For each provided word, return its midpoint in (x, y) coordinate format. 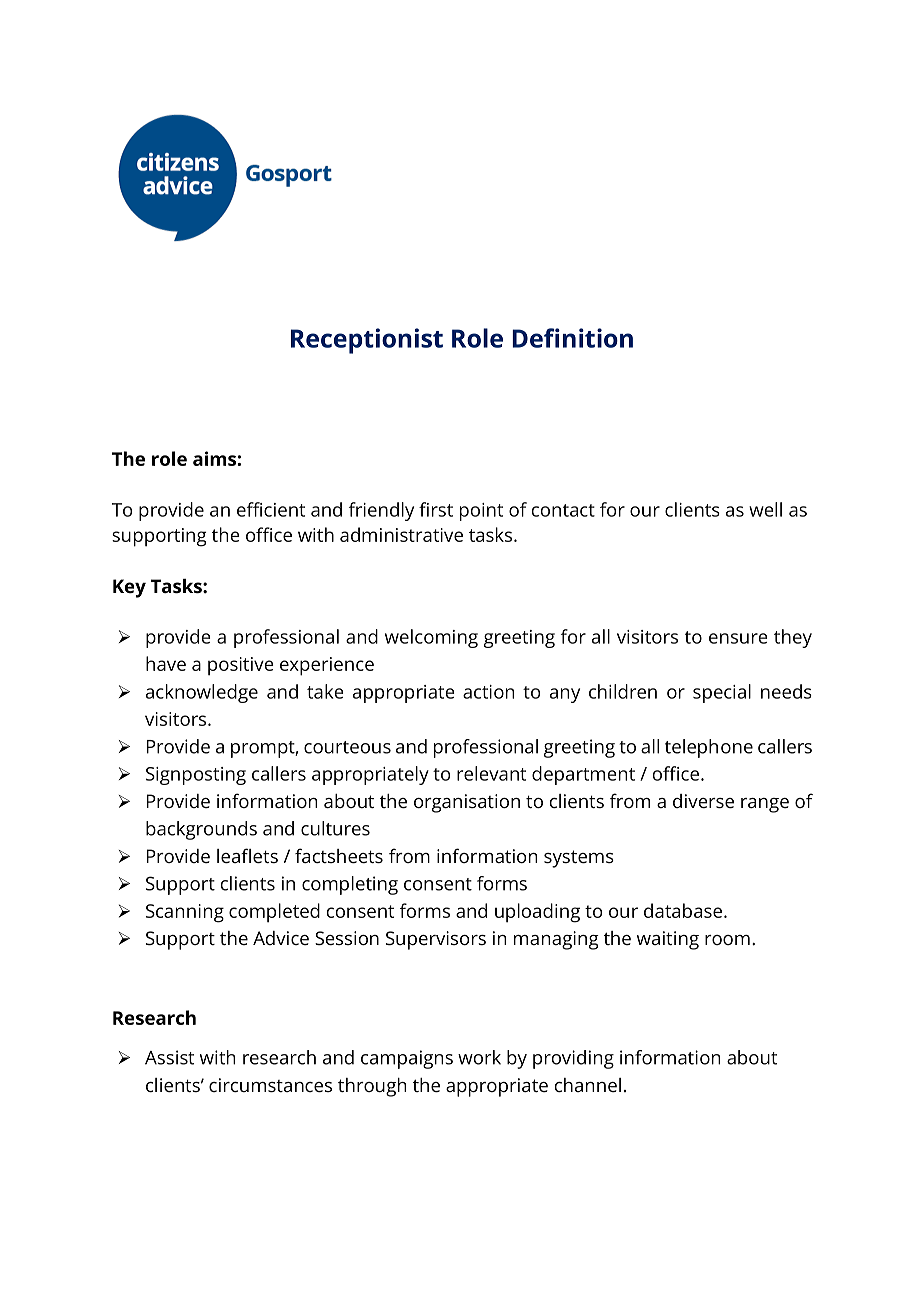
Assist (169, 1057)
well (765, 509)
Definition (572, 338)
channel (588, 1085)
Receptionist (367, 341)
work (479, 1057)
